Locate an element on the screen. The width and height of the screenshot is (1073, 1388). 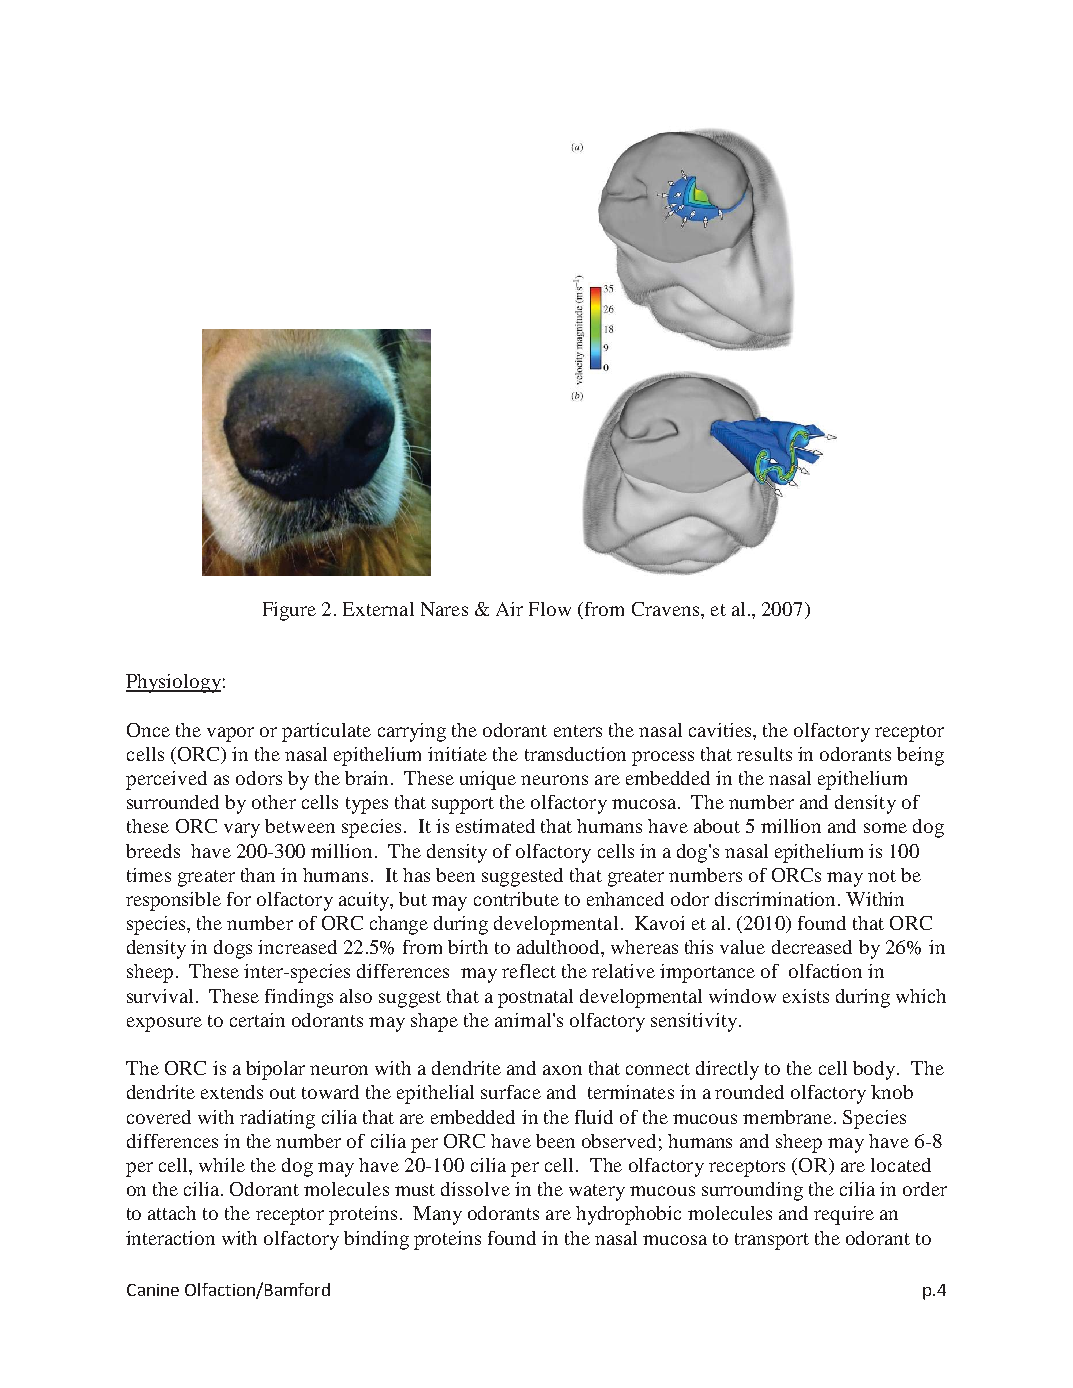
Canine is located at coordinates (153, 1290).
